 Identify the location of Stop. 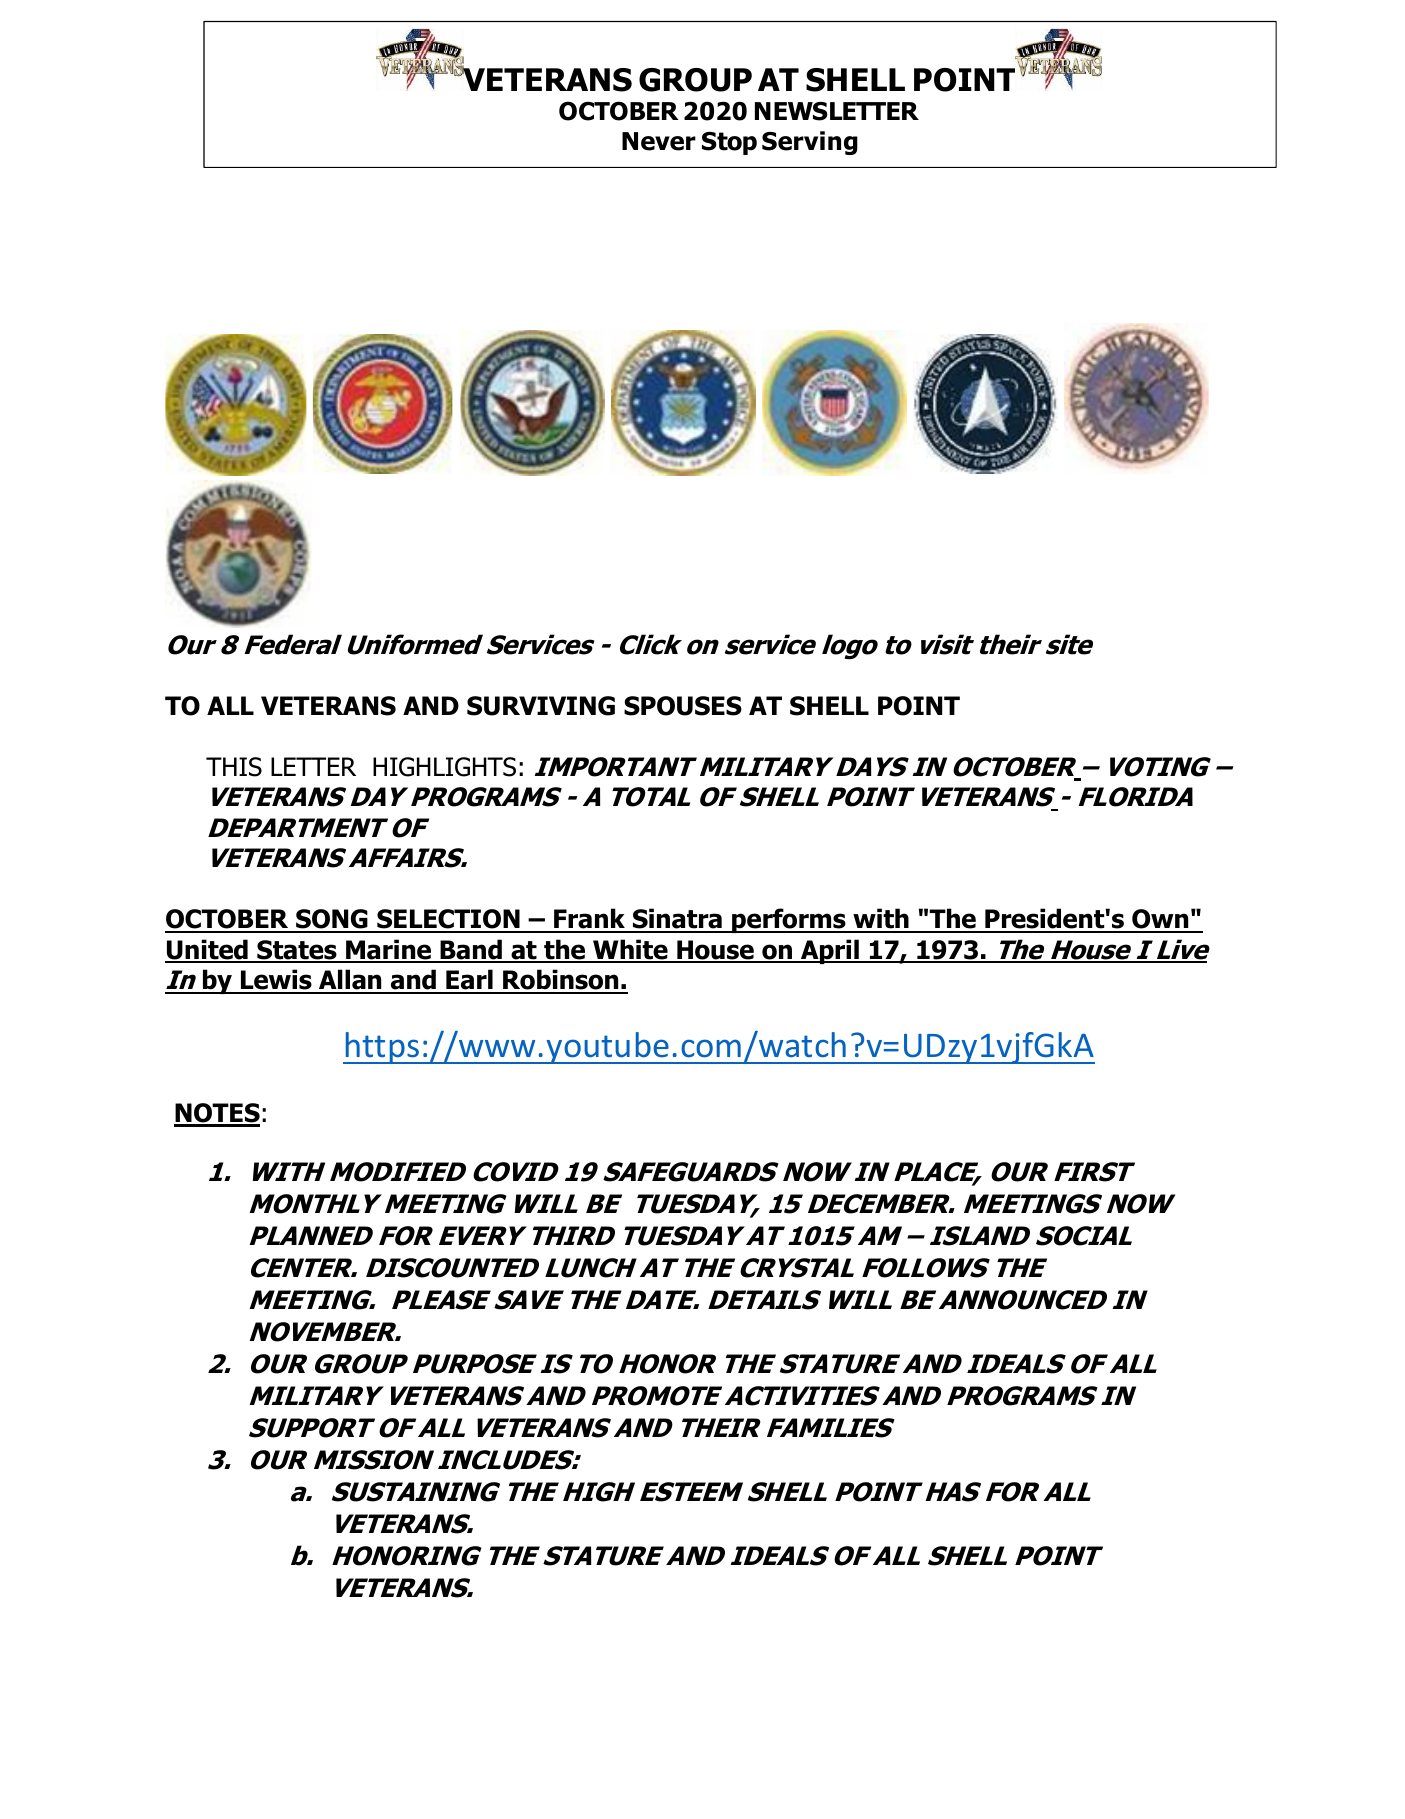
(729, 143).
